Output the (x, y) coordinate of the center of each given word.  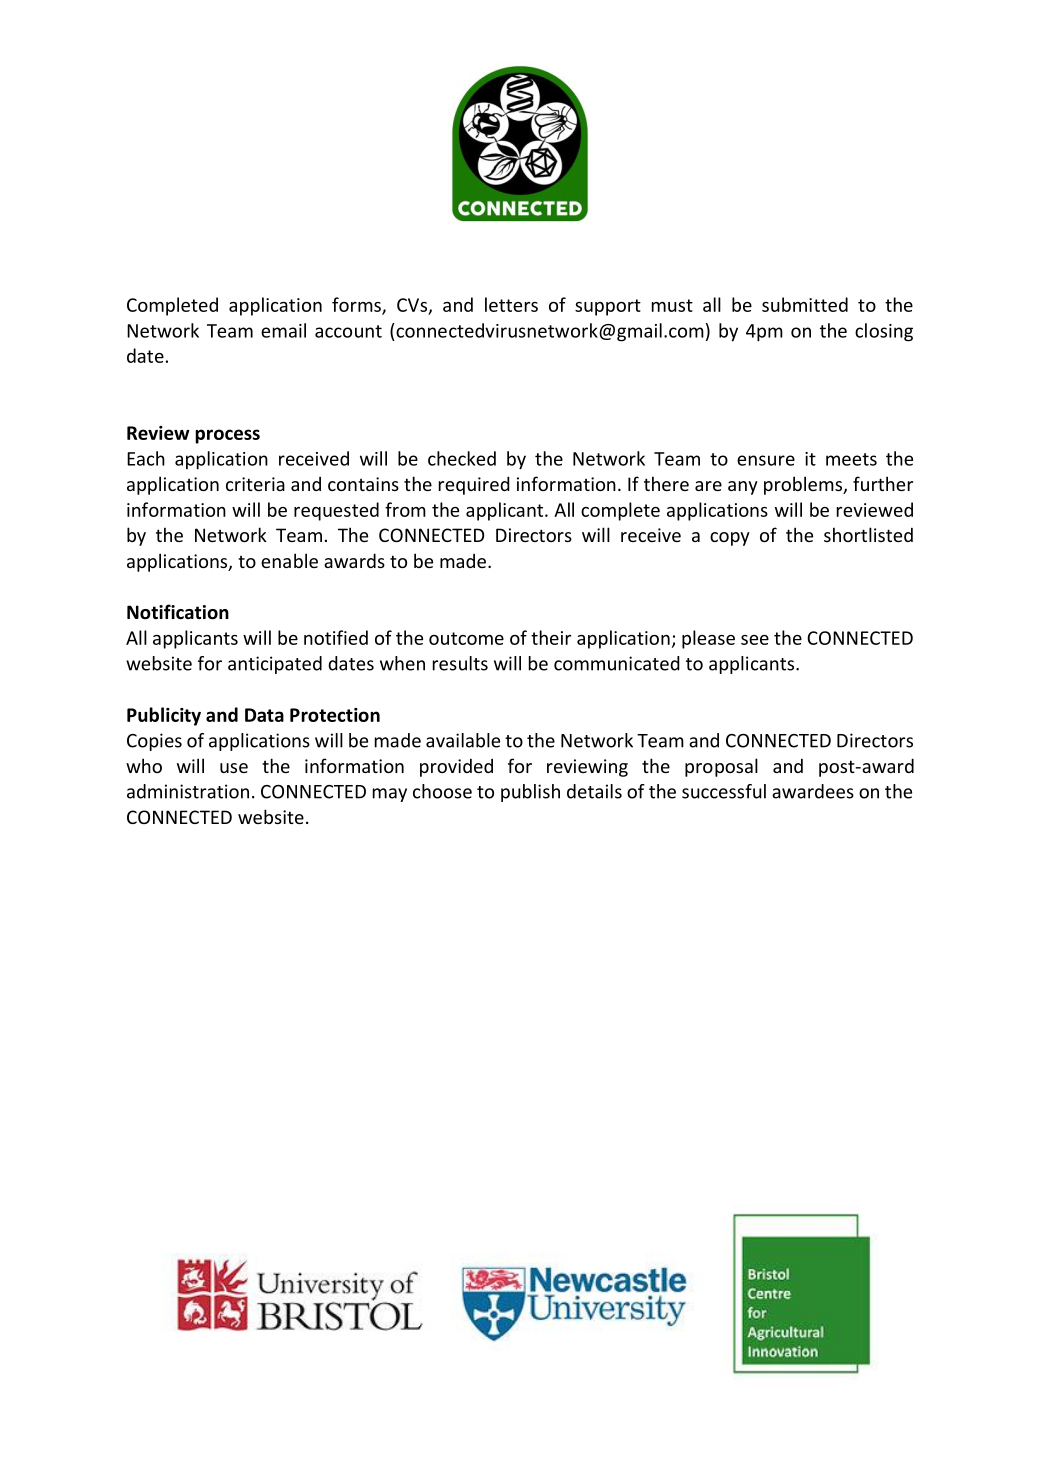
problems (804, 485)
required (474, 485)
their (551, 637)
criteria (255, 484)
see (755, 640)
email (283, 330)
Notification (178, 612)
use (234, 768)
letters (511, 304)
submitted (805, 304)
